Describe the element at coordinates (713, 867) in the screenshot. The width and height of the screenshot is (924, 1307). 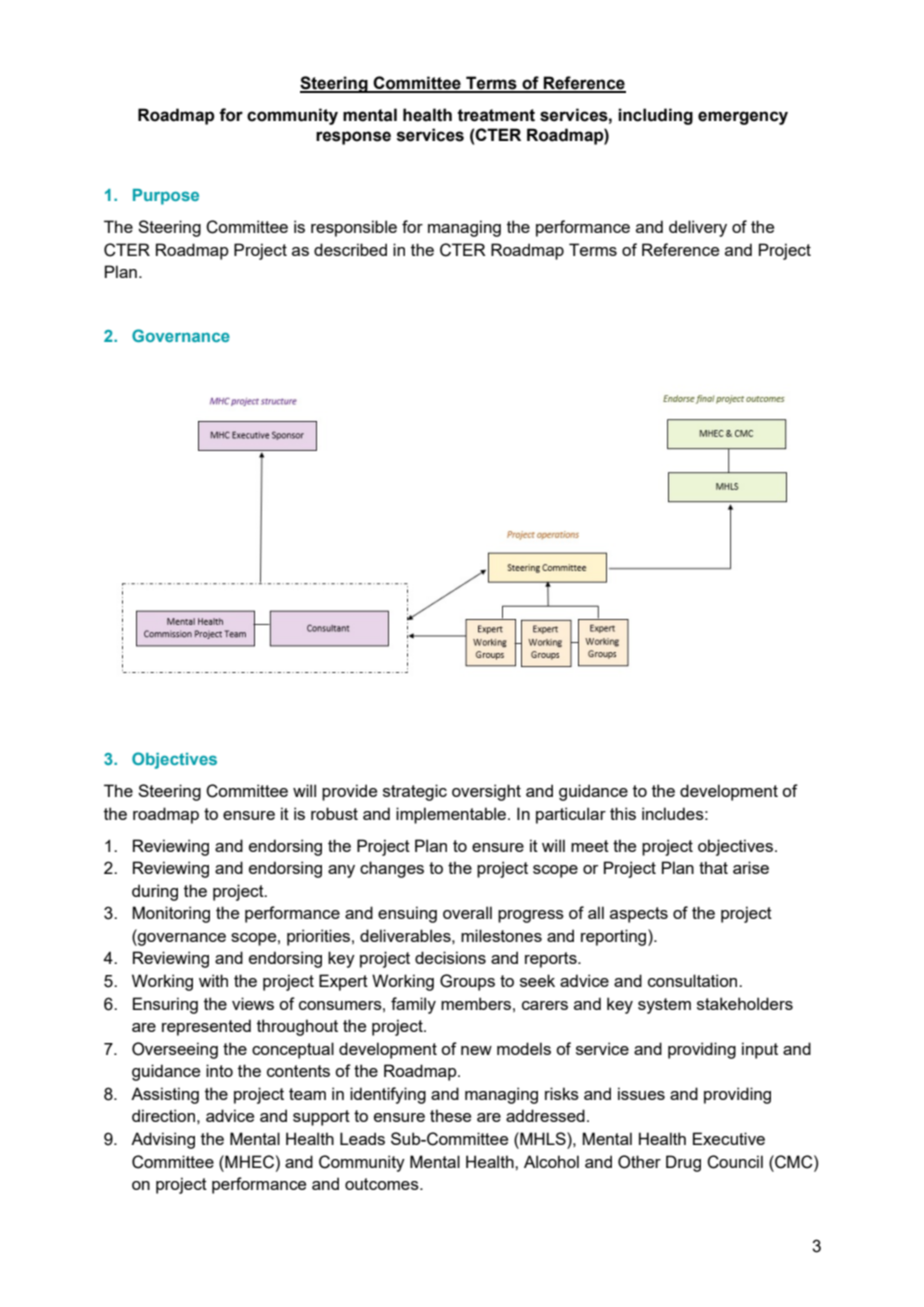
I see `that` at that location.
